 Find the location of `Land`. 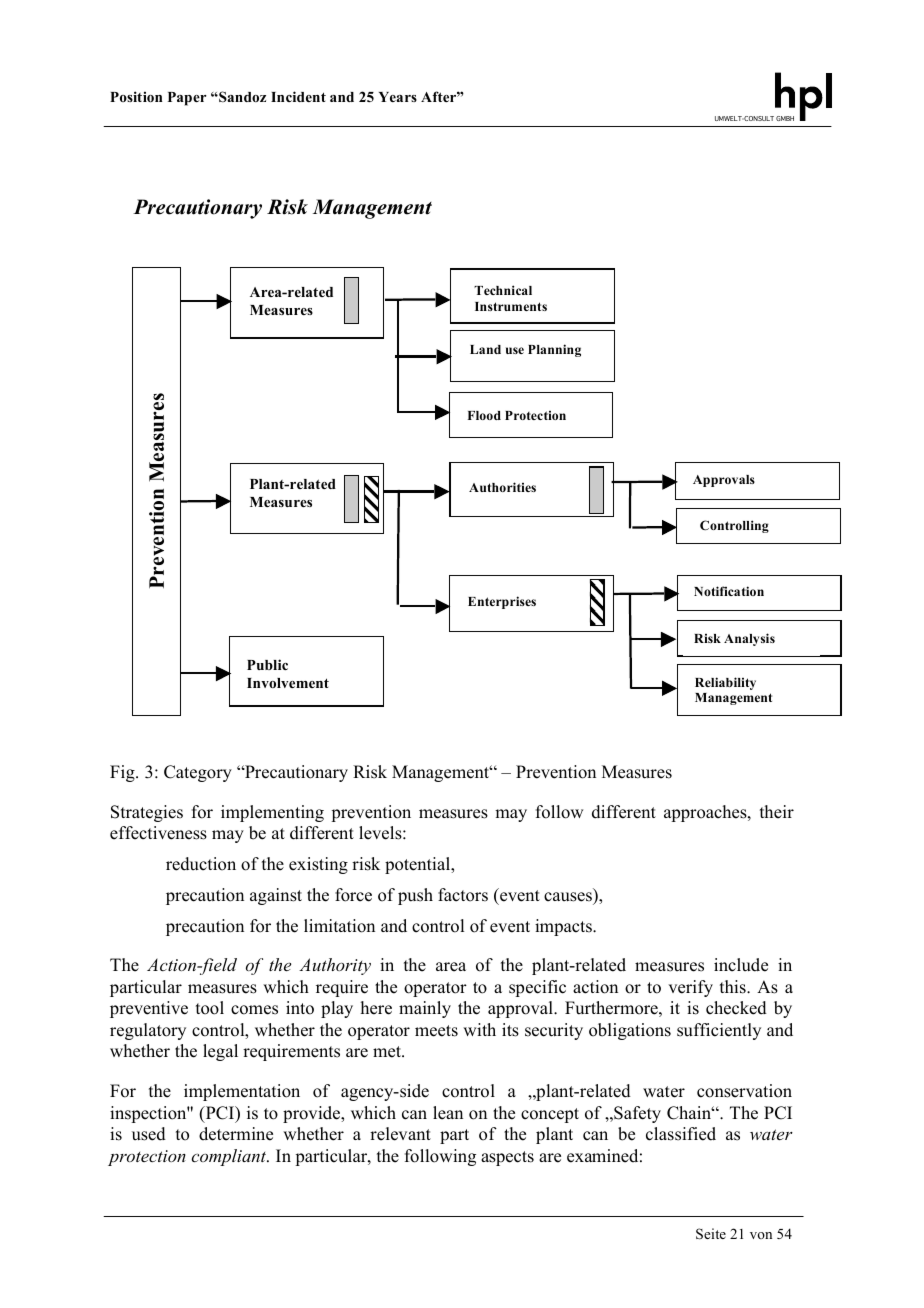

Land is located at coordinates (485, 349).
